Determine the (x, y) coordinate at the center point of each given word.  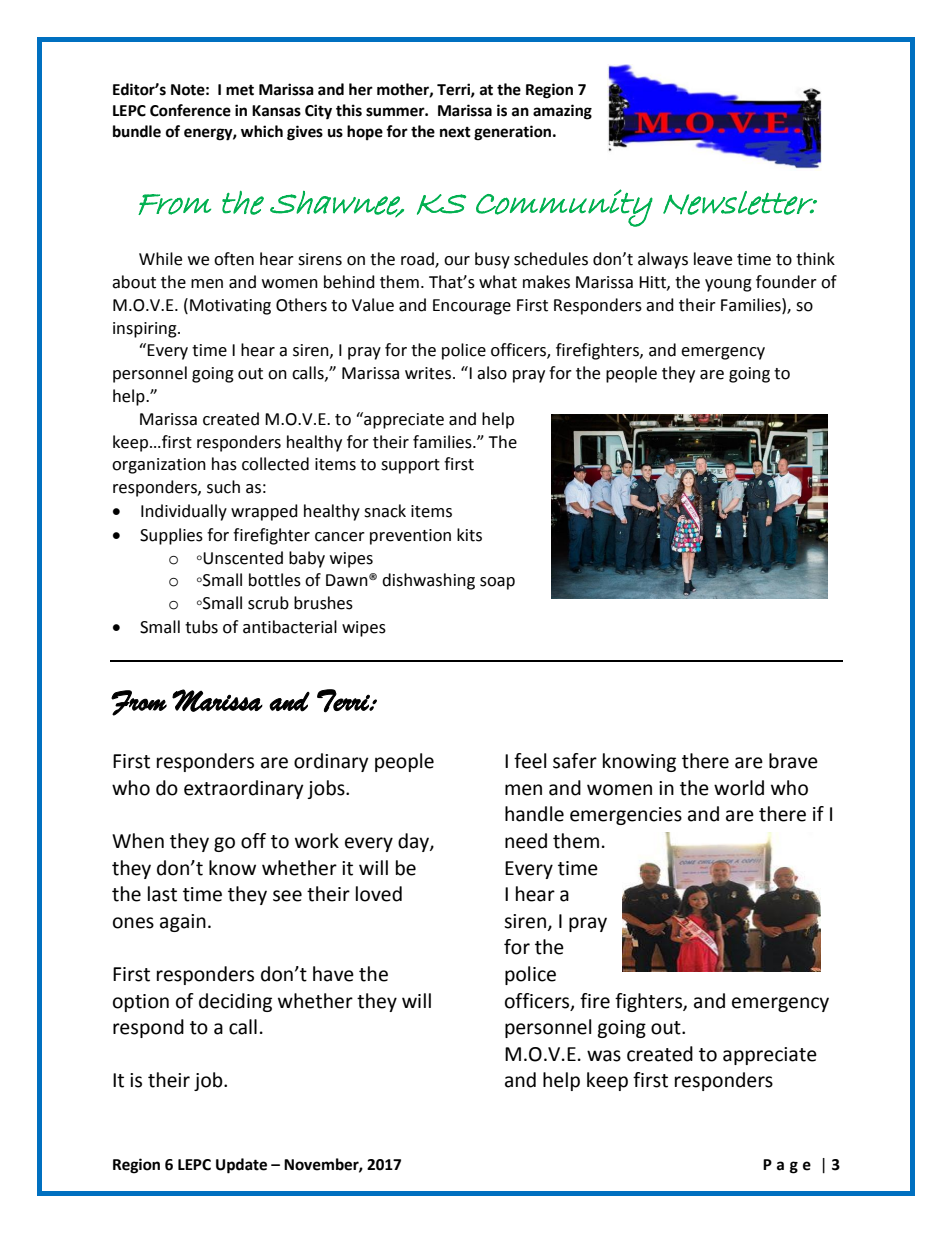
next (455, 132)
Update (241, 1166)
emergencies (626, 816)
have (333, 974)
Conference (190, 110)
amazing (562, 112)
